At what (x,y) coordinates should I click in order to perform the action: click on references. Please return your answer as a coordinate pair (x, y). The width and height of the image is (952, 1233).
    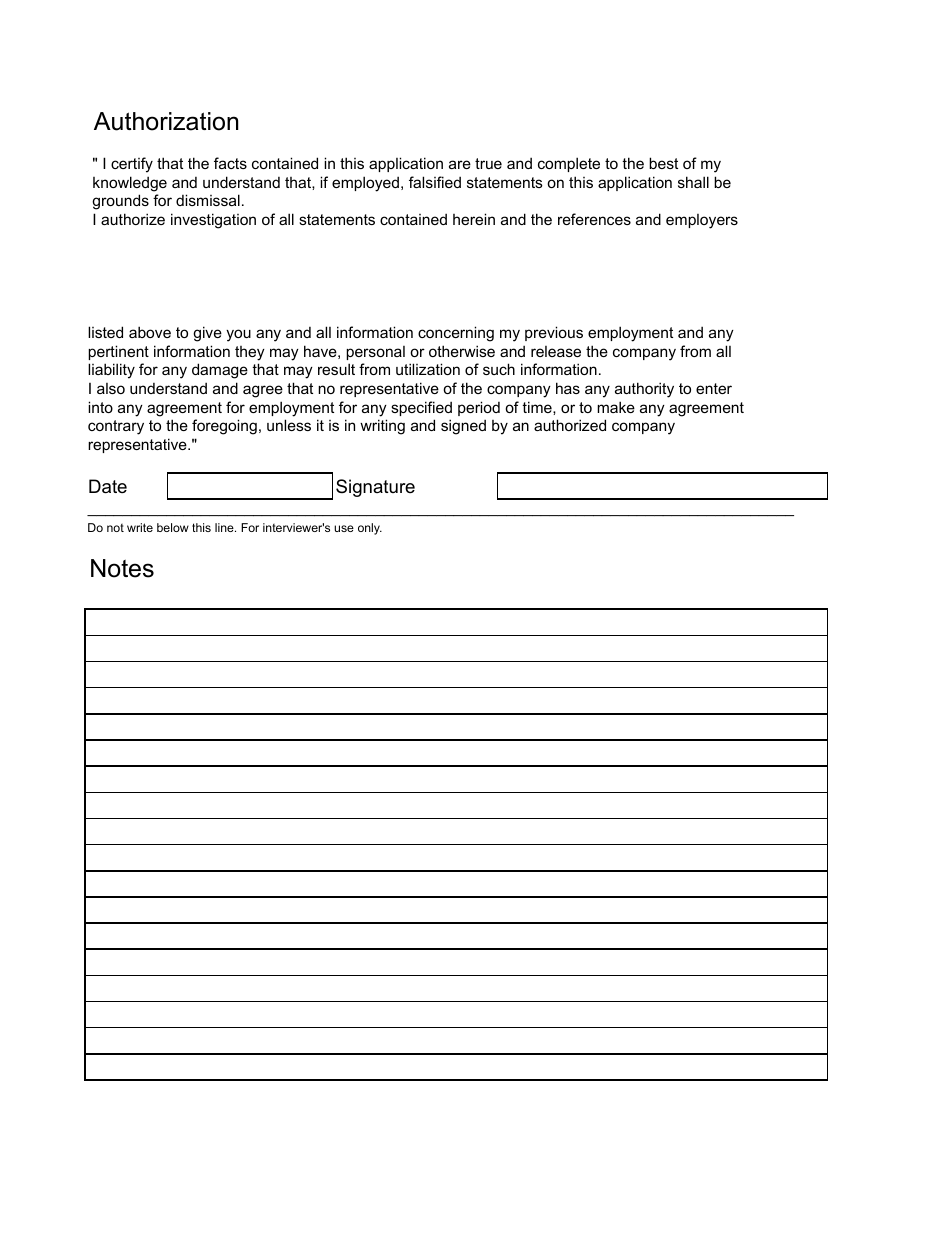
    Looking at the image, I should click on (594, 219).
